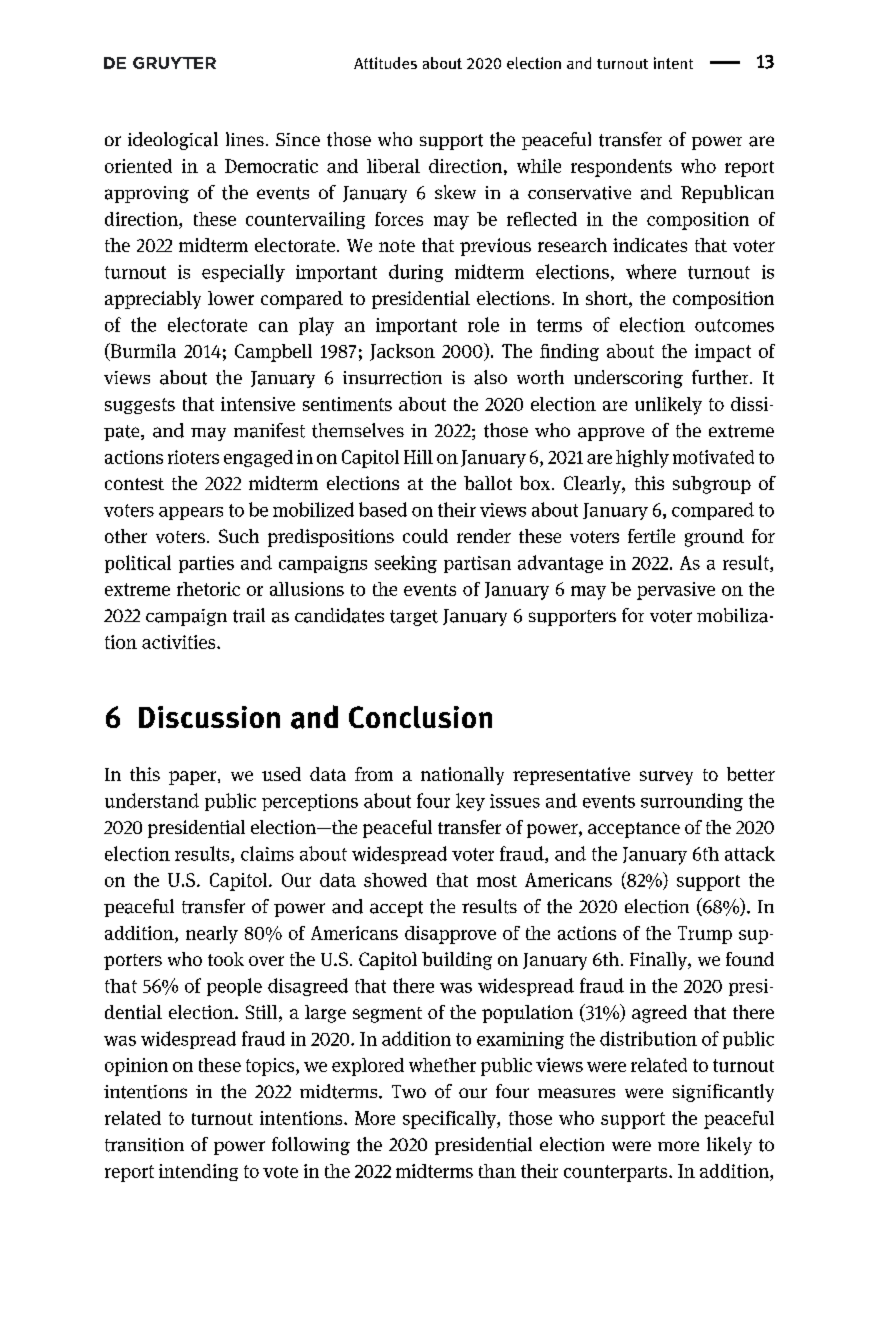 The width and height of the image is (896, 1331). Describe the element at coordinates (621, 168) in the image. I see `respondents` at that location.
